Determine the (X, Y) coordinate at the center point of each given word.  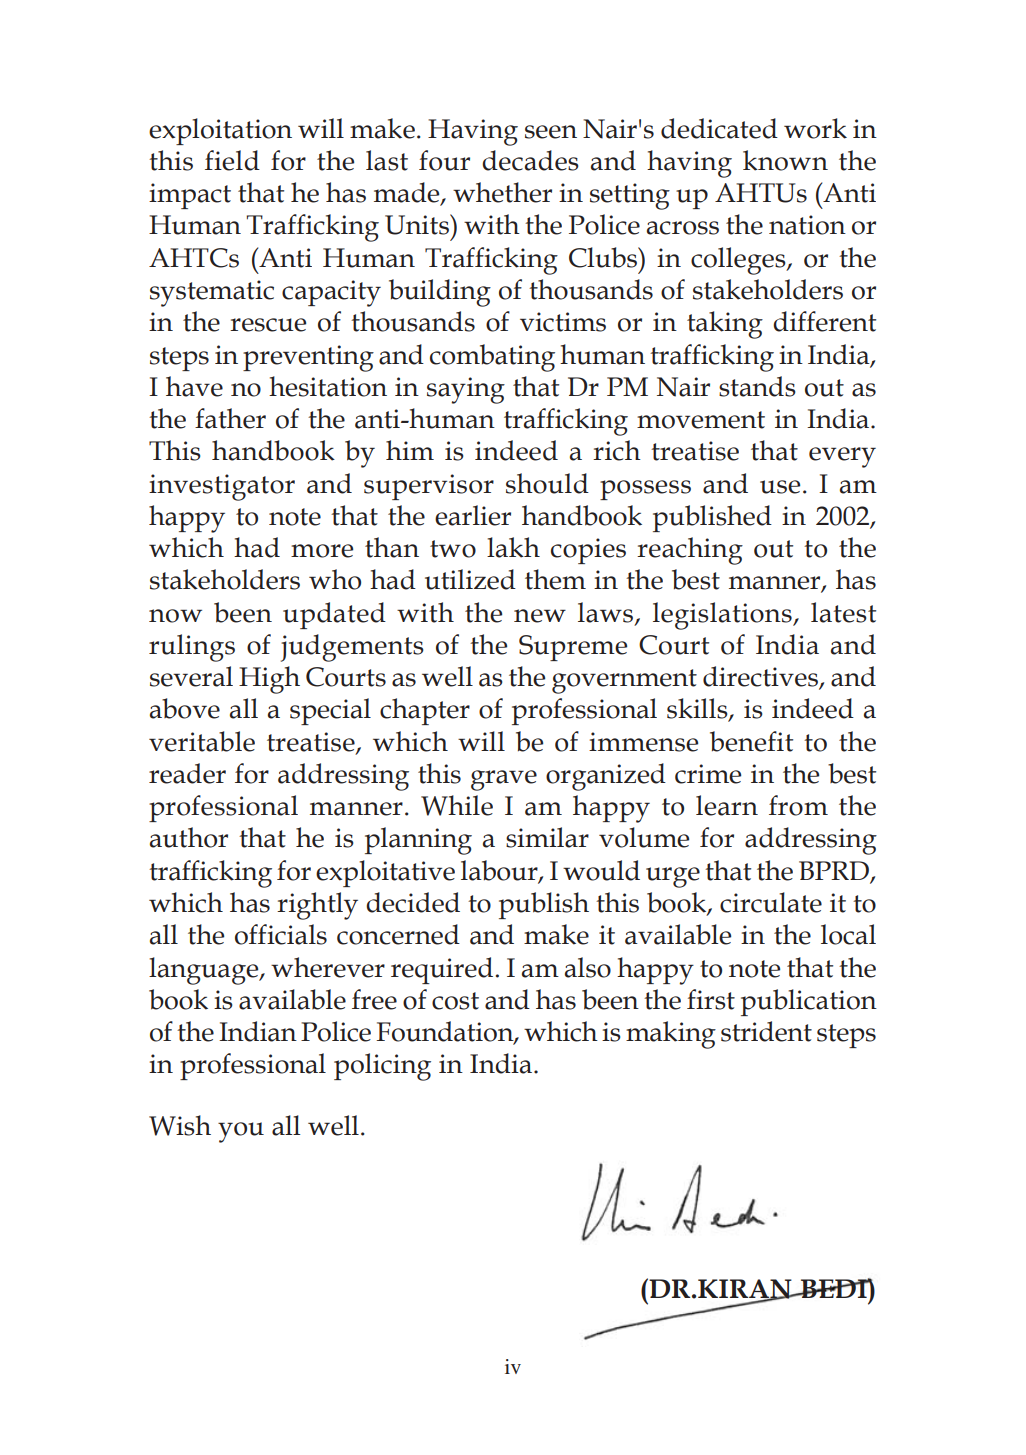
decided (413, 902)
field (232, 160)
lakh (513, 547)
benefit (751, 741)
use (780, 487)
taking (725, 325)
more (322, 551)
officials (281, 934)
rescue (268, 325)
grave (504, 780)
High (269, 680)
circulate (771, 902)
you (241, 1132)
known (785, 160)
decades (530, 160)
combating (492, 358)
